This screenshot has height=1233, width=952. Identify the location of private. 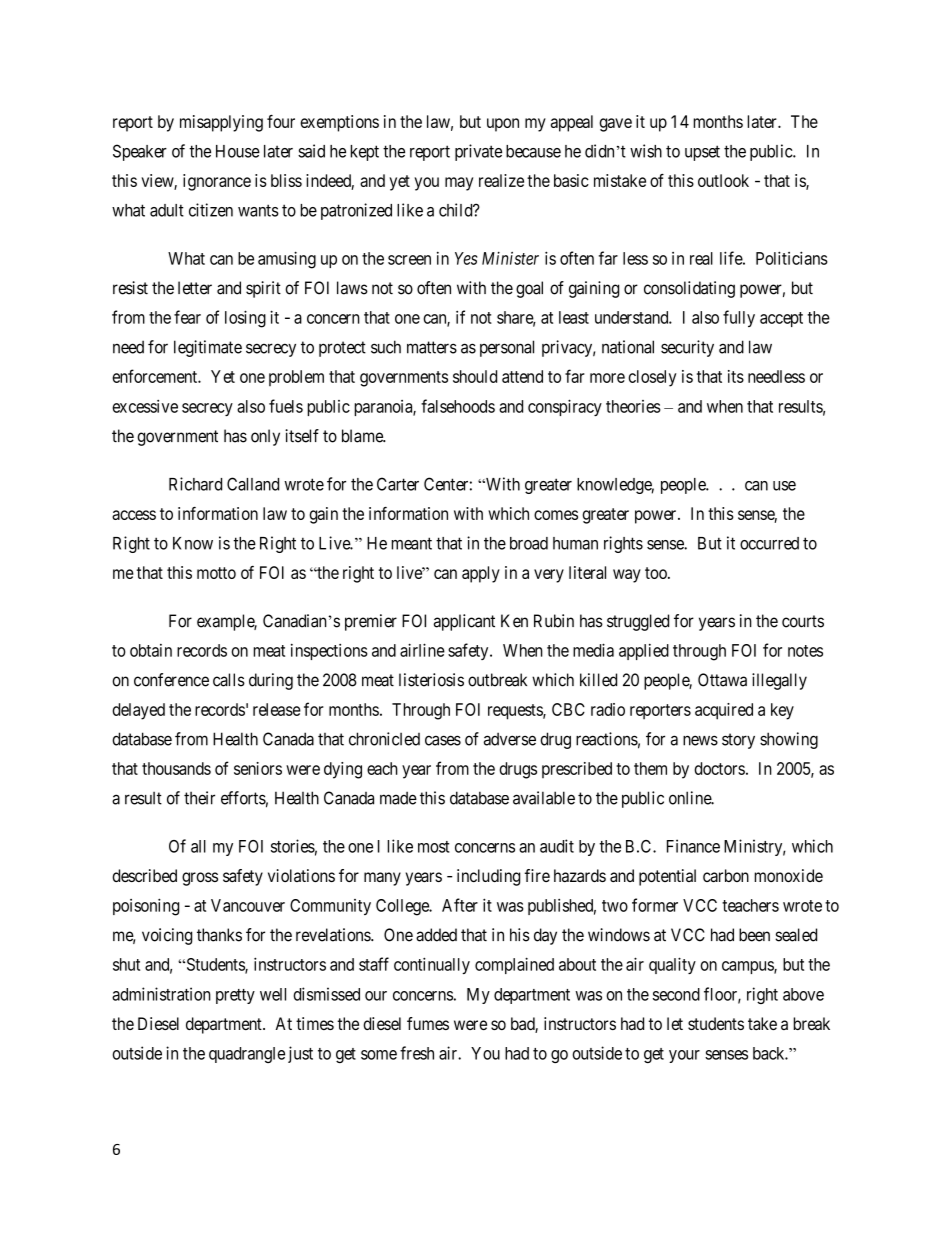
(478, 152).
